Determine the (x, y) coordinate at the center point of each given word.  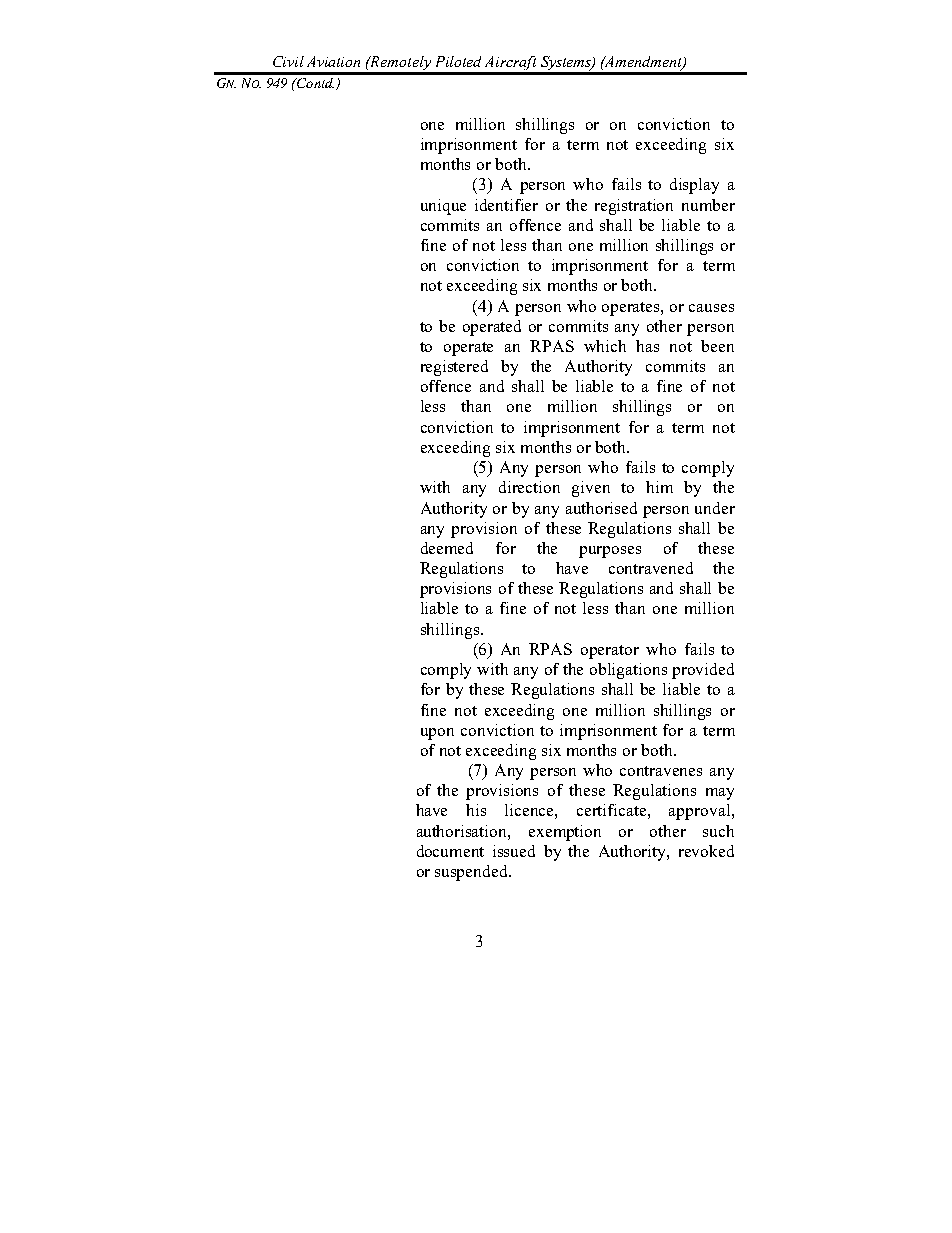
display (694, 186)
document (450, 851)
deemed (447, 548)
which (605, 346)
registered (454, 368)
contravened (651, 568)
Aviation (333, 61)
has (647, 346)
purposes (610, 552)
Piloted (458, 61)
